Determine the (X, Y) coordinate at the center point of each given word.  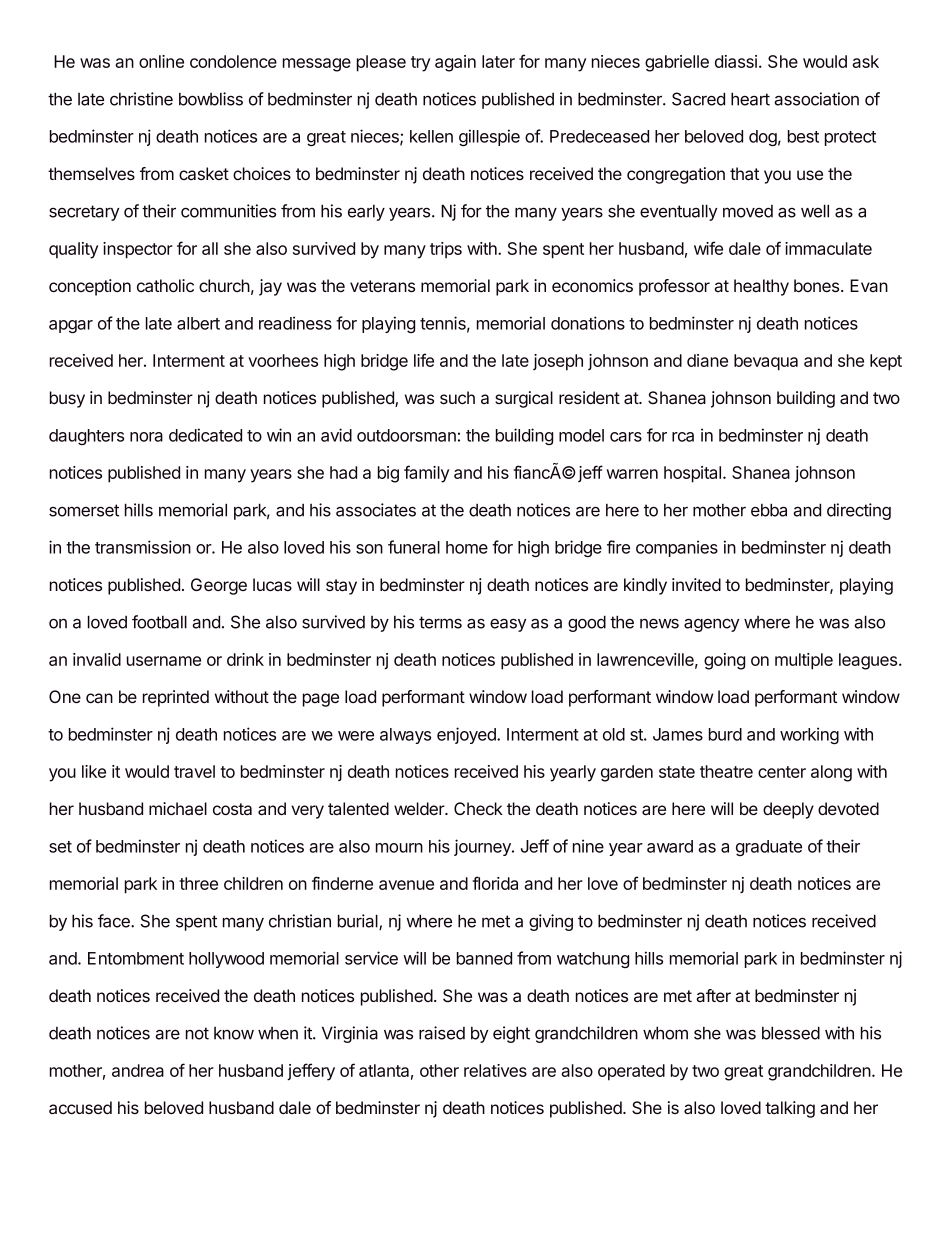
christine (141, 99)
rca (683, 437)
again (455, 63)
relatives (495, 1070)
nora (146, 437)
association (816, 99)
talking (790, 1109)
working (809, 735)
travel (194, 771)
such (457, 397)
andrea (138, 1070)
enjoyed (467, 735)
